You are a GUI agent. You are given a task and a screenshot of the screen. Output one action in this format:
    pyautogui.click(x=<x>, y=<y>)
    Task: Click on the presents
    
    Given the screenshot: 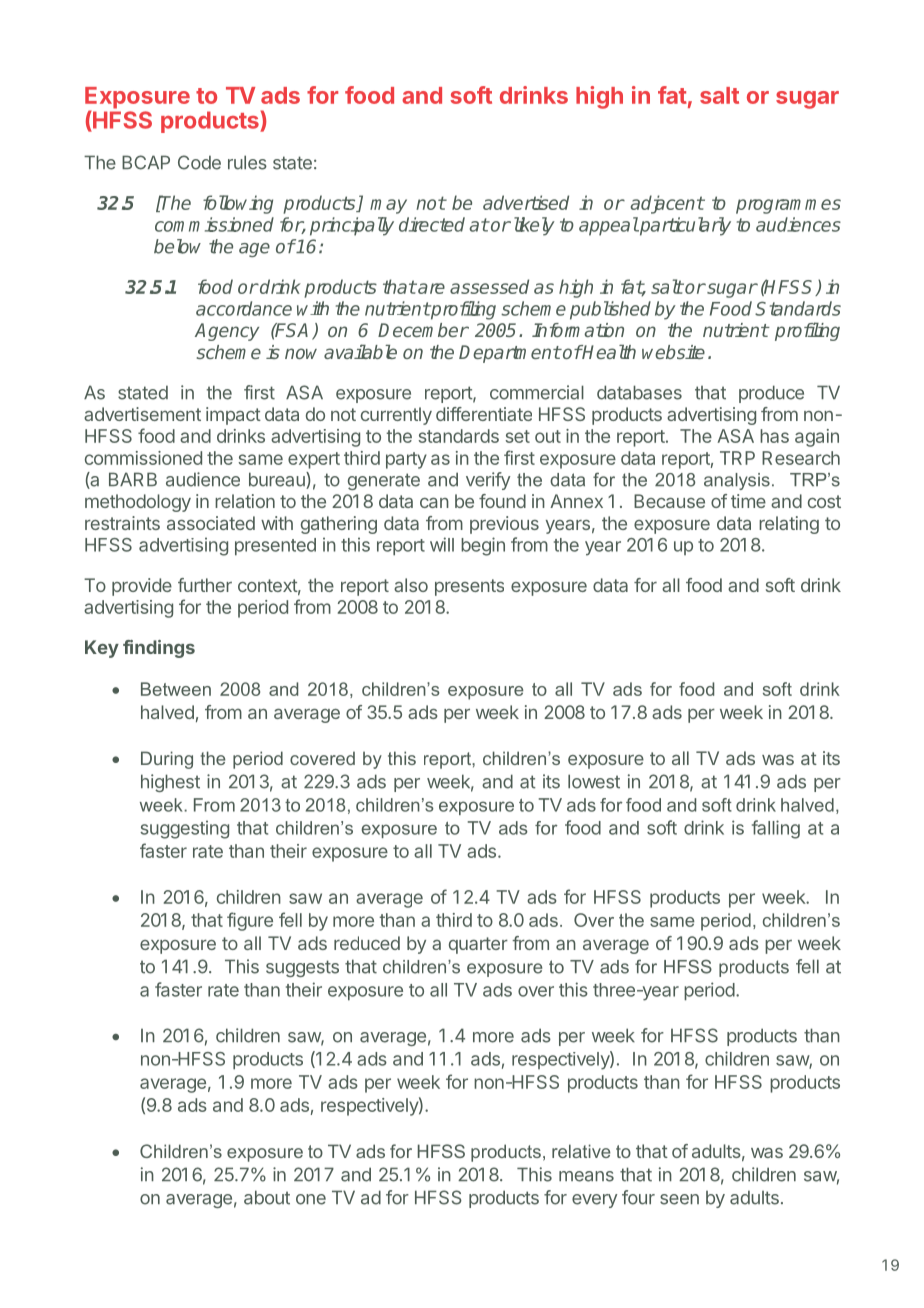 What is the action you would take?
    pyautogui.click(x=469, y=587)
